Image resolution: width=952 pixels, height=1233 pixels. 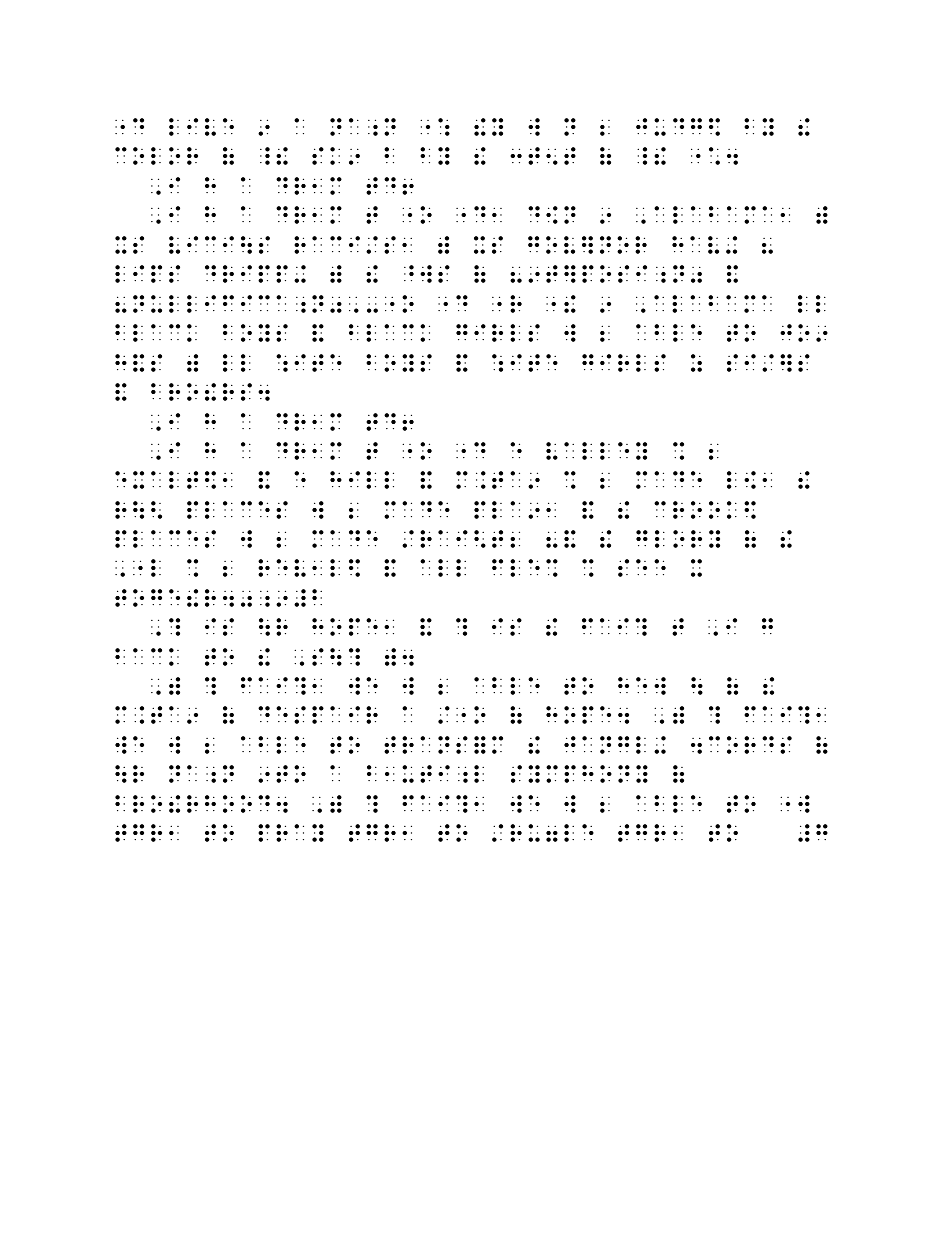 I want to click on VALLEY, so click(x=596, y=451).
